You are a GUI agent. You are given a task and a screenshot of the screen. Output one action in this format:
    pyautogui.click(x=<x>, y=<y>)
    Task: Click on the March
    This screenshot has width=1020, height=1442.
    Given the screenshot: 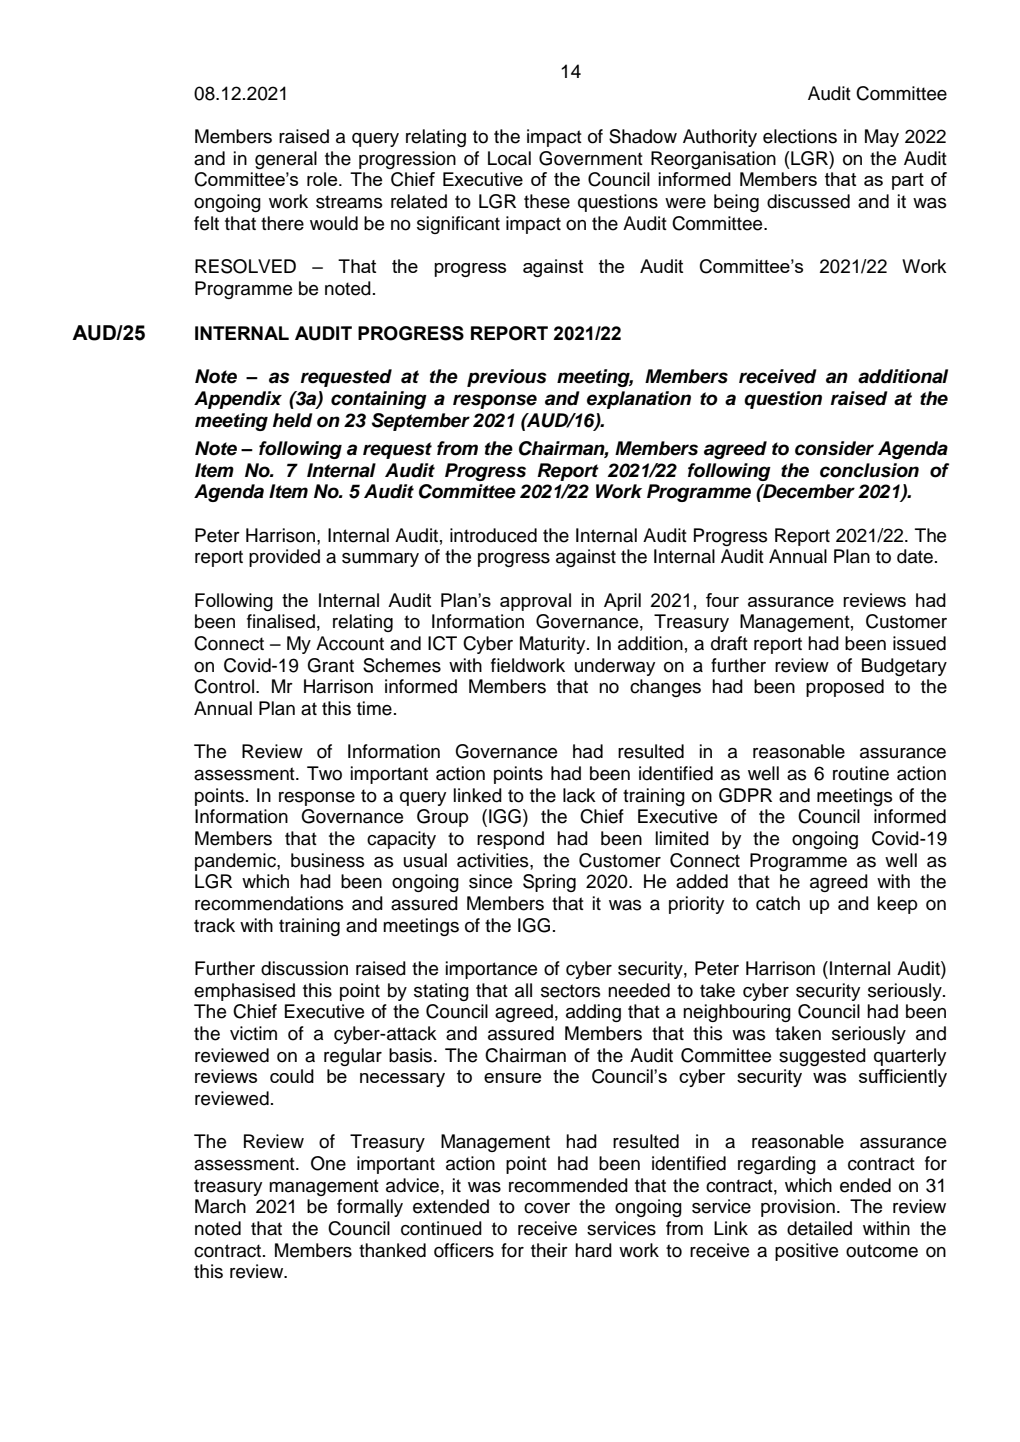 What is the action you would take?
    pyautogui.click(x=220, y=1206)
